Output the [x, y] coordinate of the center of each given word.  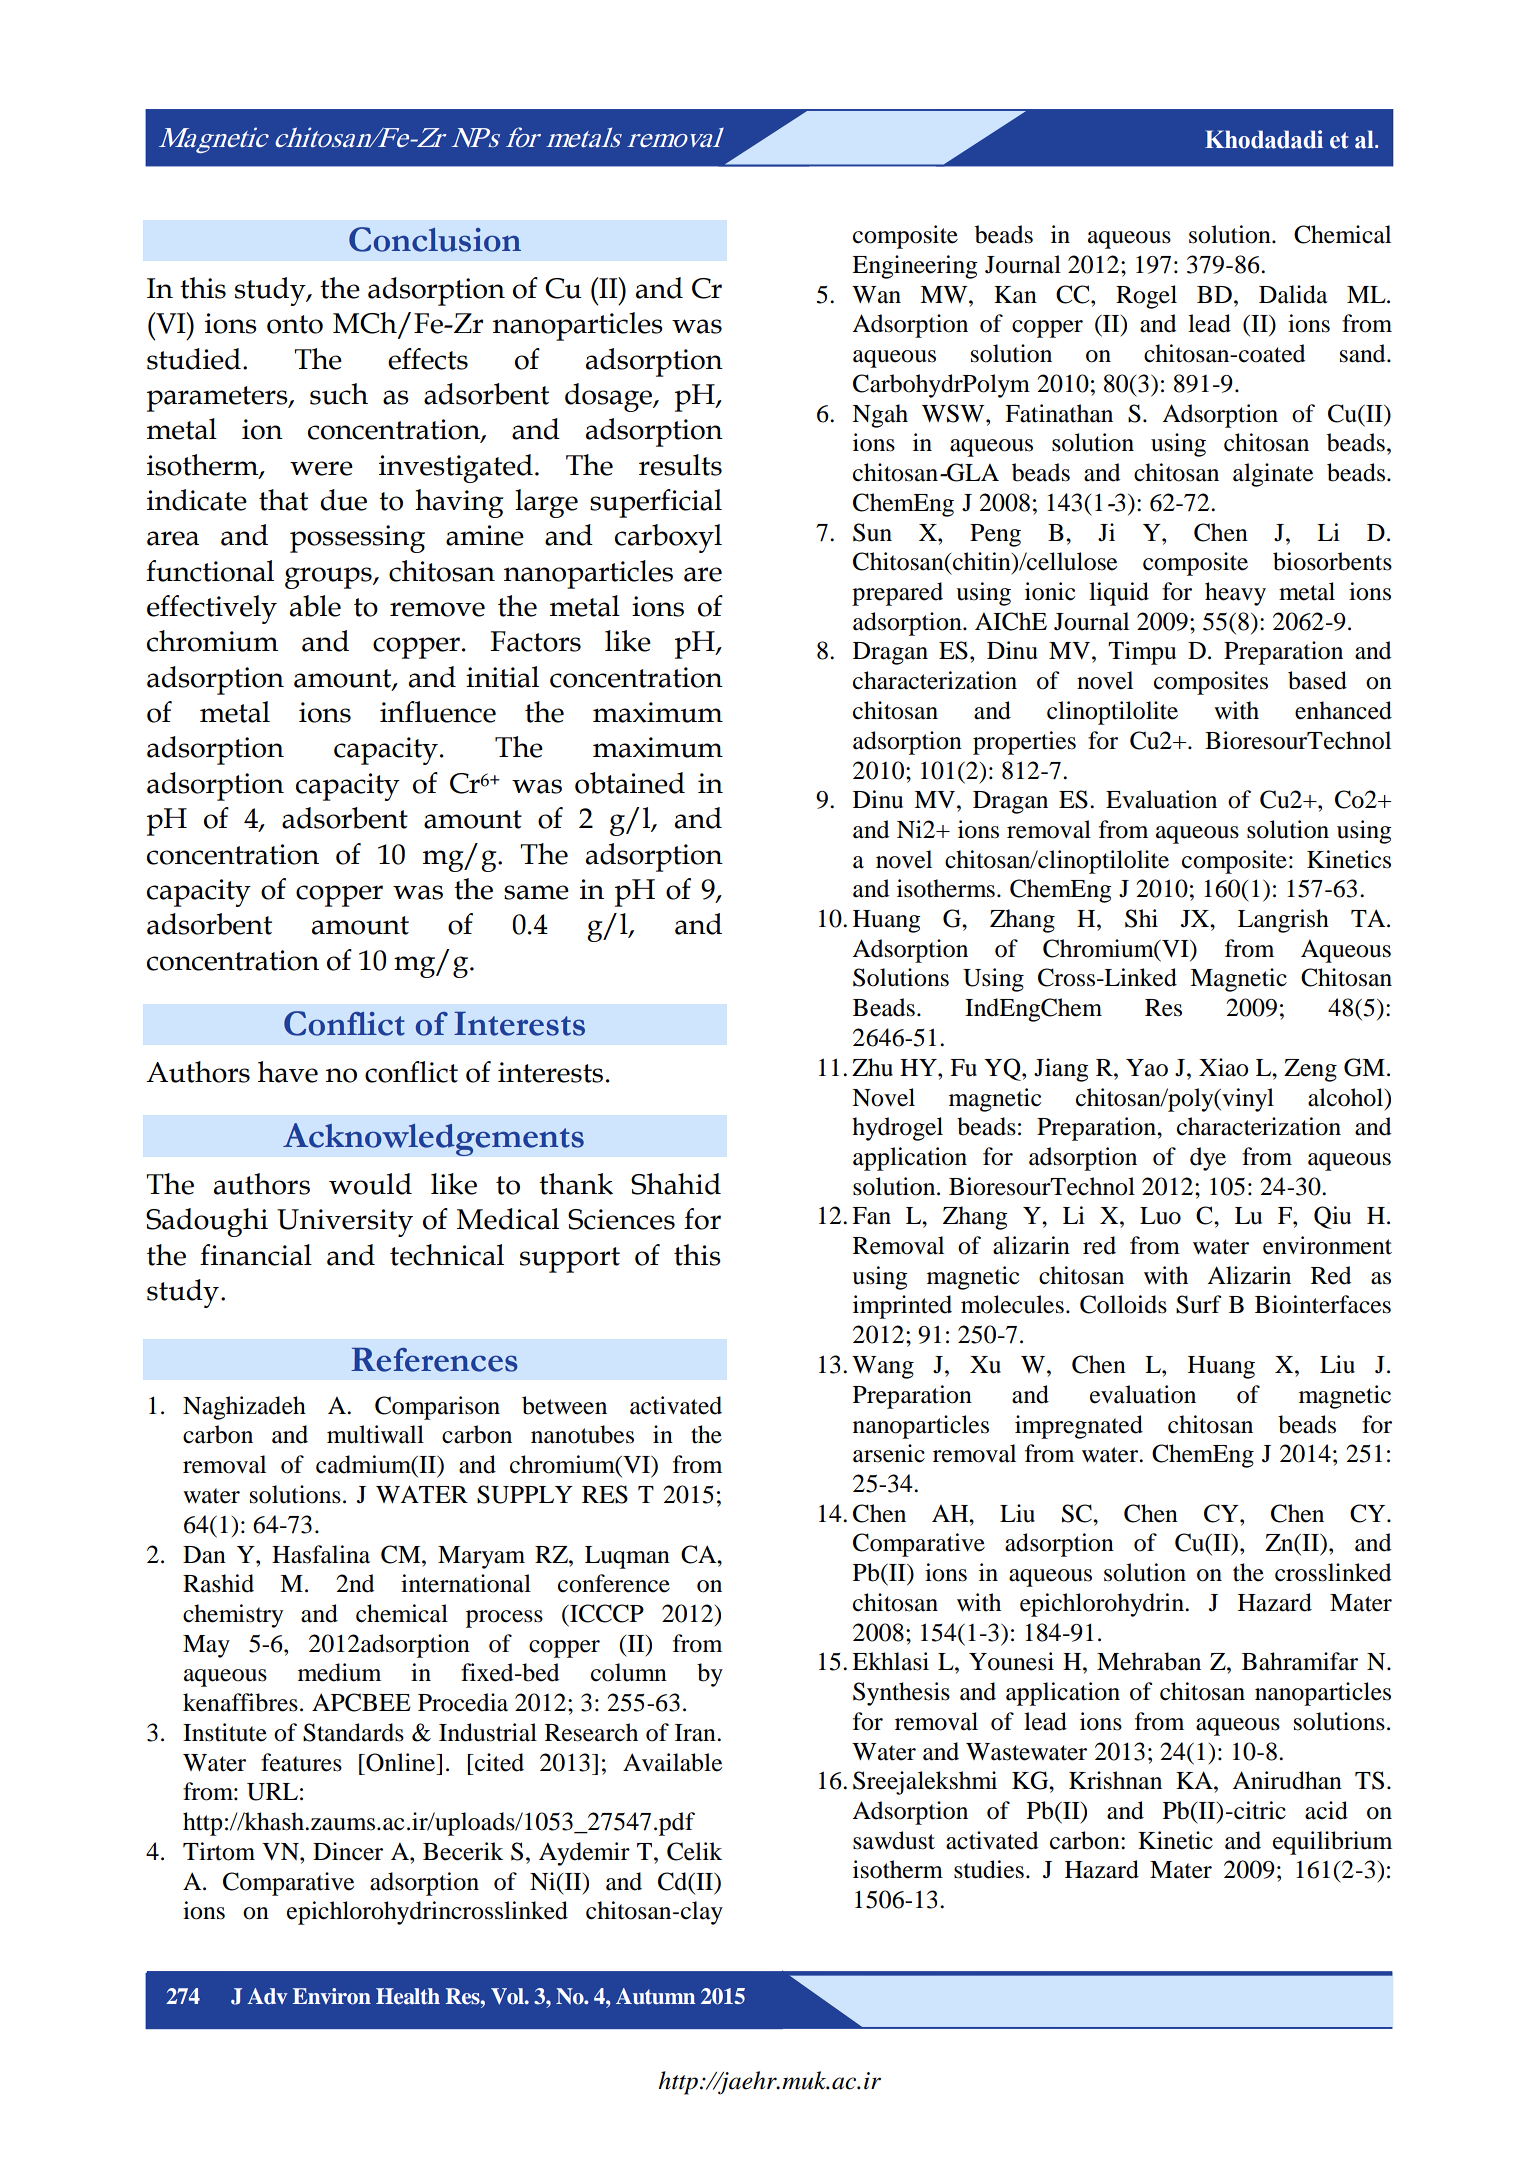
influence [438, 712]
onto [295, 324]
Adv [267, 1996]
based [1317, 680]
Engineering [915, 267]
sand [1364, 353]
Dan [204, 1555]
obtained [630, 783]
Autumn [656, 1996]
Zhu [872, 1067]
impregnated [1079, 1427]
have [288, 1072]
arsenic [889, 1453]
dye [1208, 1159]
